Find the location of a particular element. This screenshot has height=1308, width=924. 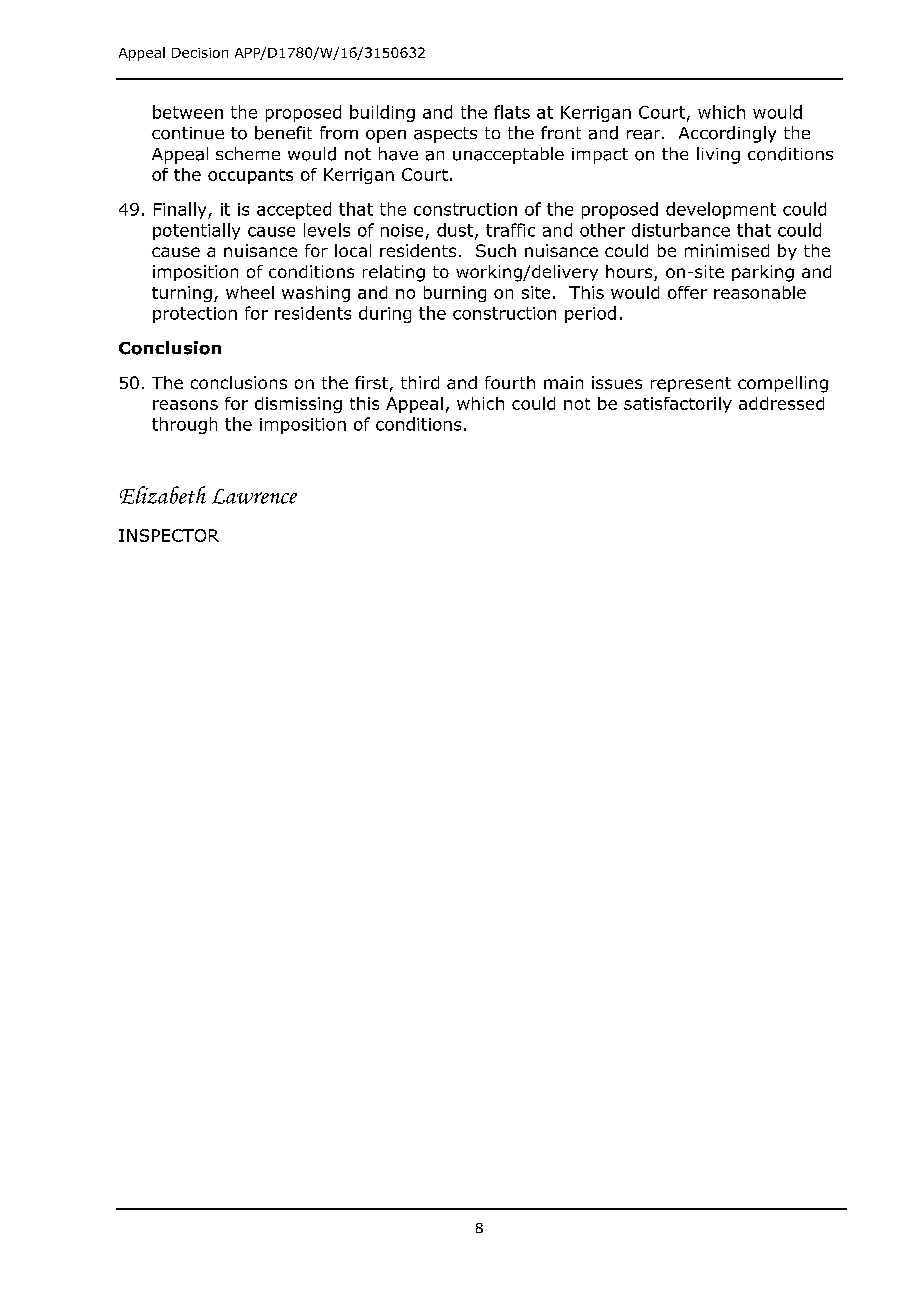

flats is located at coordinates (512, 112).
